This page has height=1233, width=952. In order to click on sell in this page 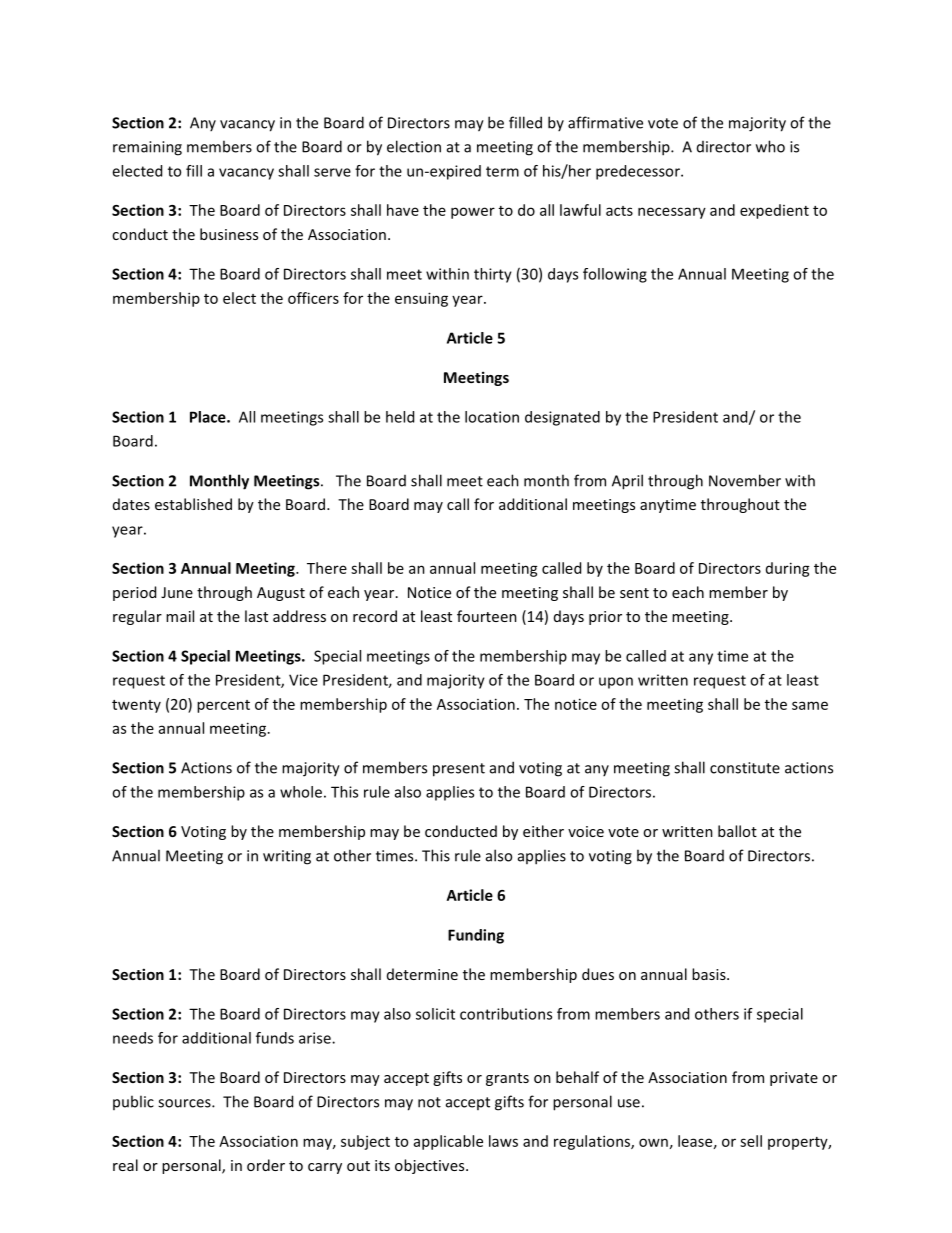, I will do `click(751, 1141)`.
